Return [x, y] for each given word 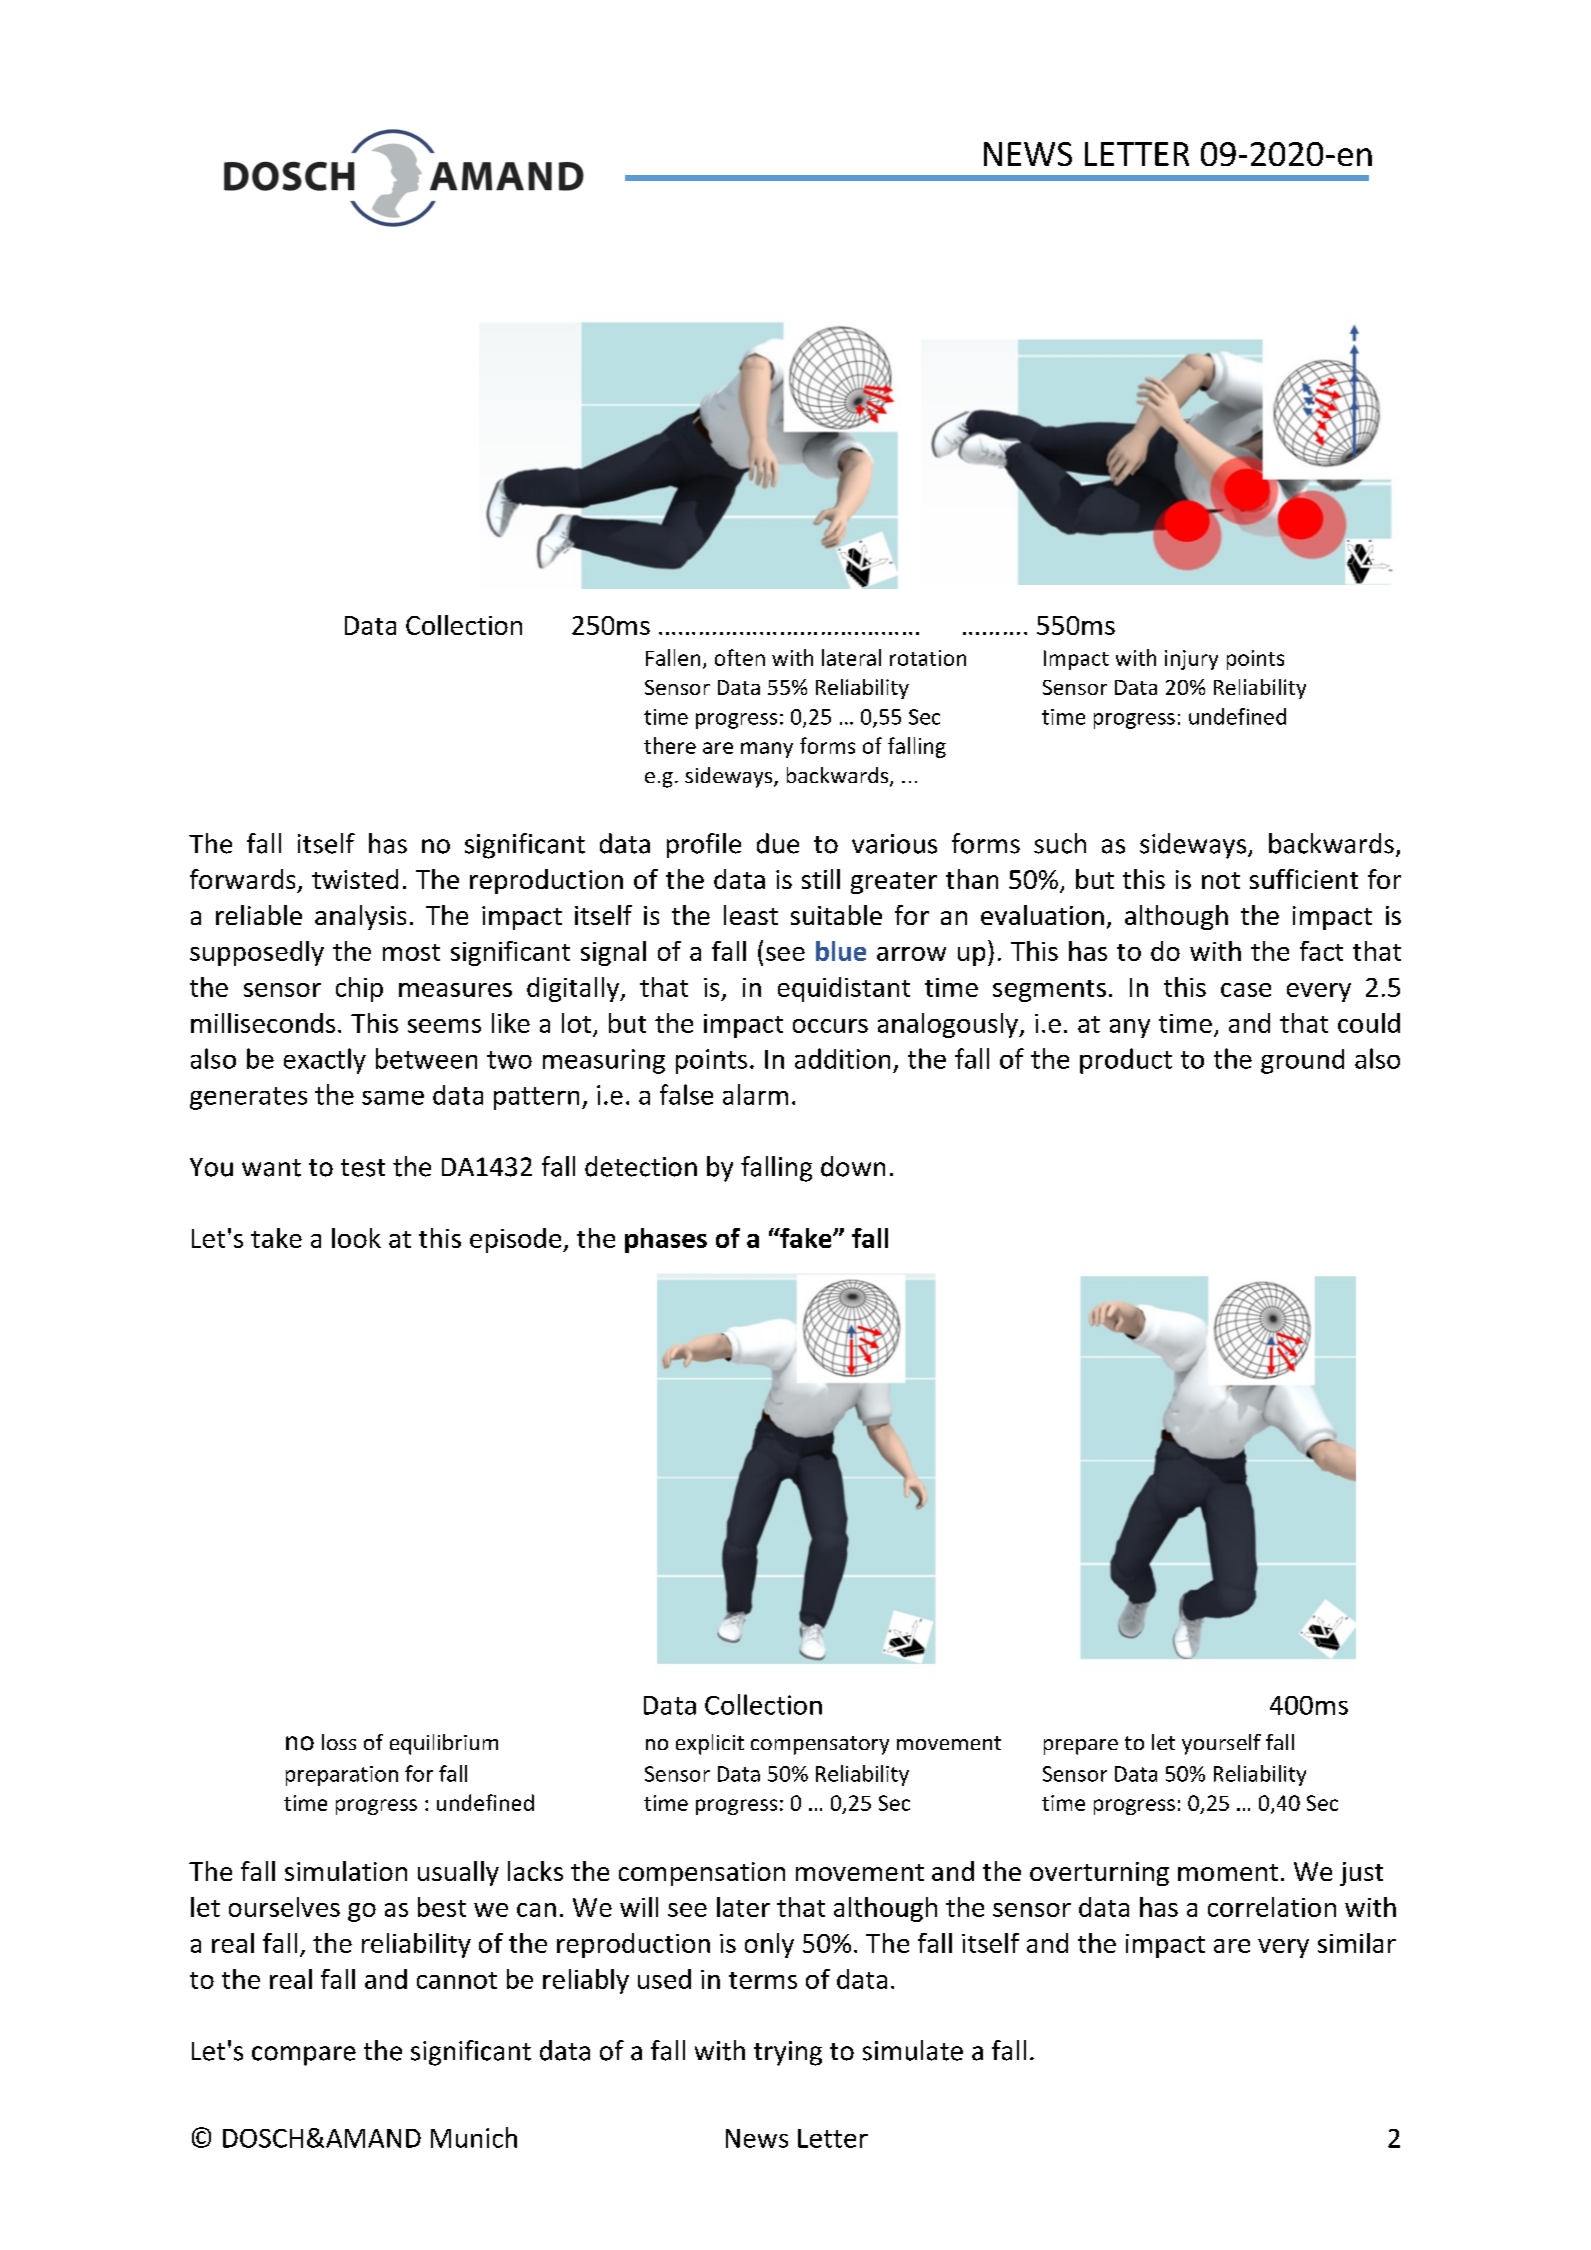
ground [1302, 1061]
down [853, 1166]
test [363, 1168]
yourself [1221, 1744]
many [767, 750]
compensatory [820, 1745]
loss [339, 1742]
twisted [355, 879]
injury [1191, 660]
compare [304, 2056]
